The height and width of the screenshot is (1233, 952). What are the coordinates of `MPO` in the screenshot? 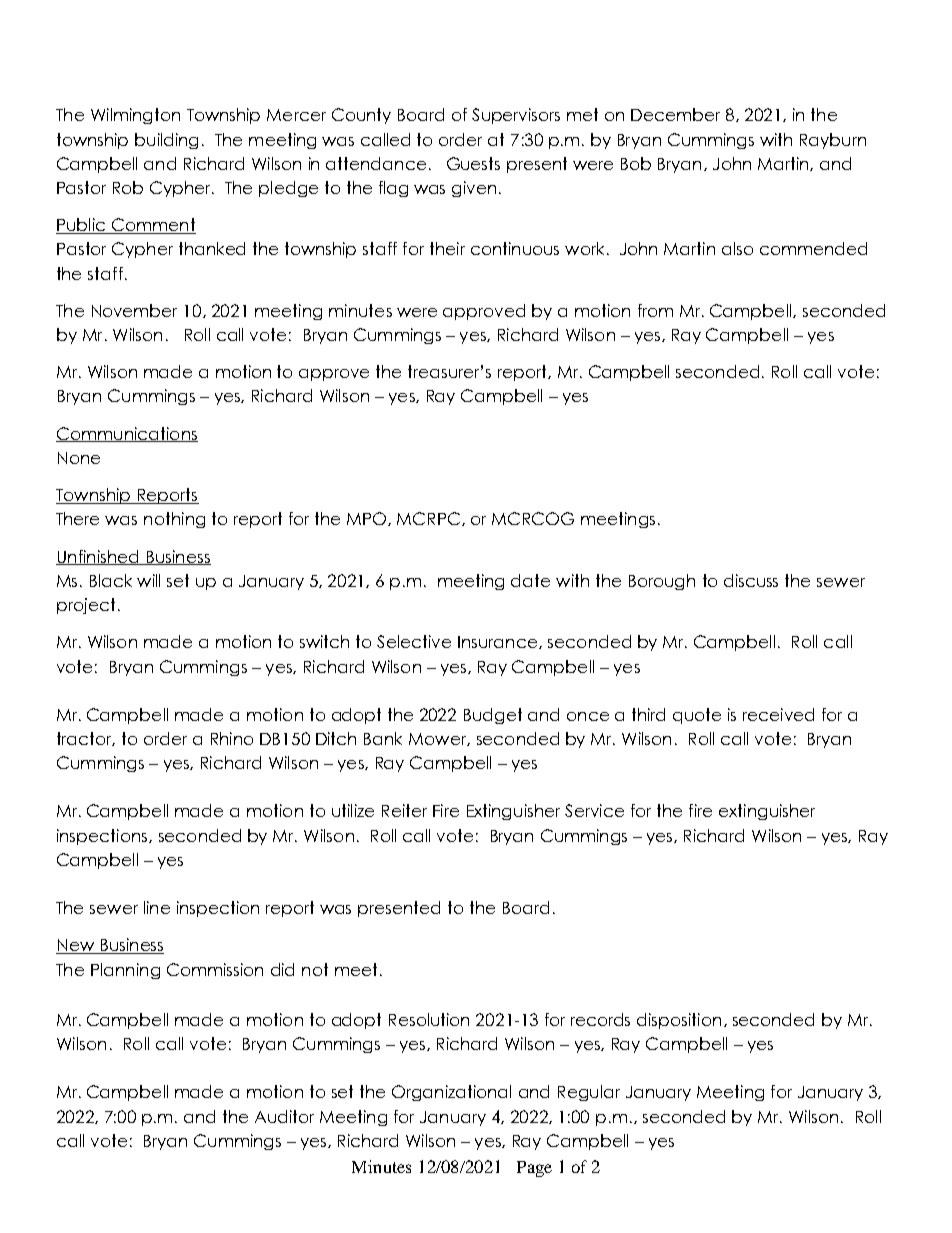 It's located at (368, 519).
